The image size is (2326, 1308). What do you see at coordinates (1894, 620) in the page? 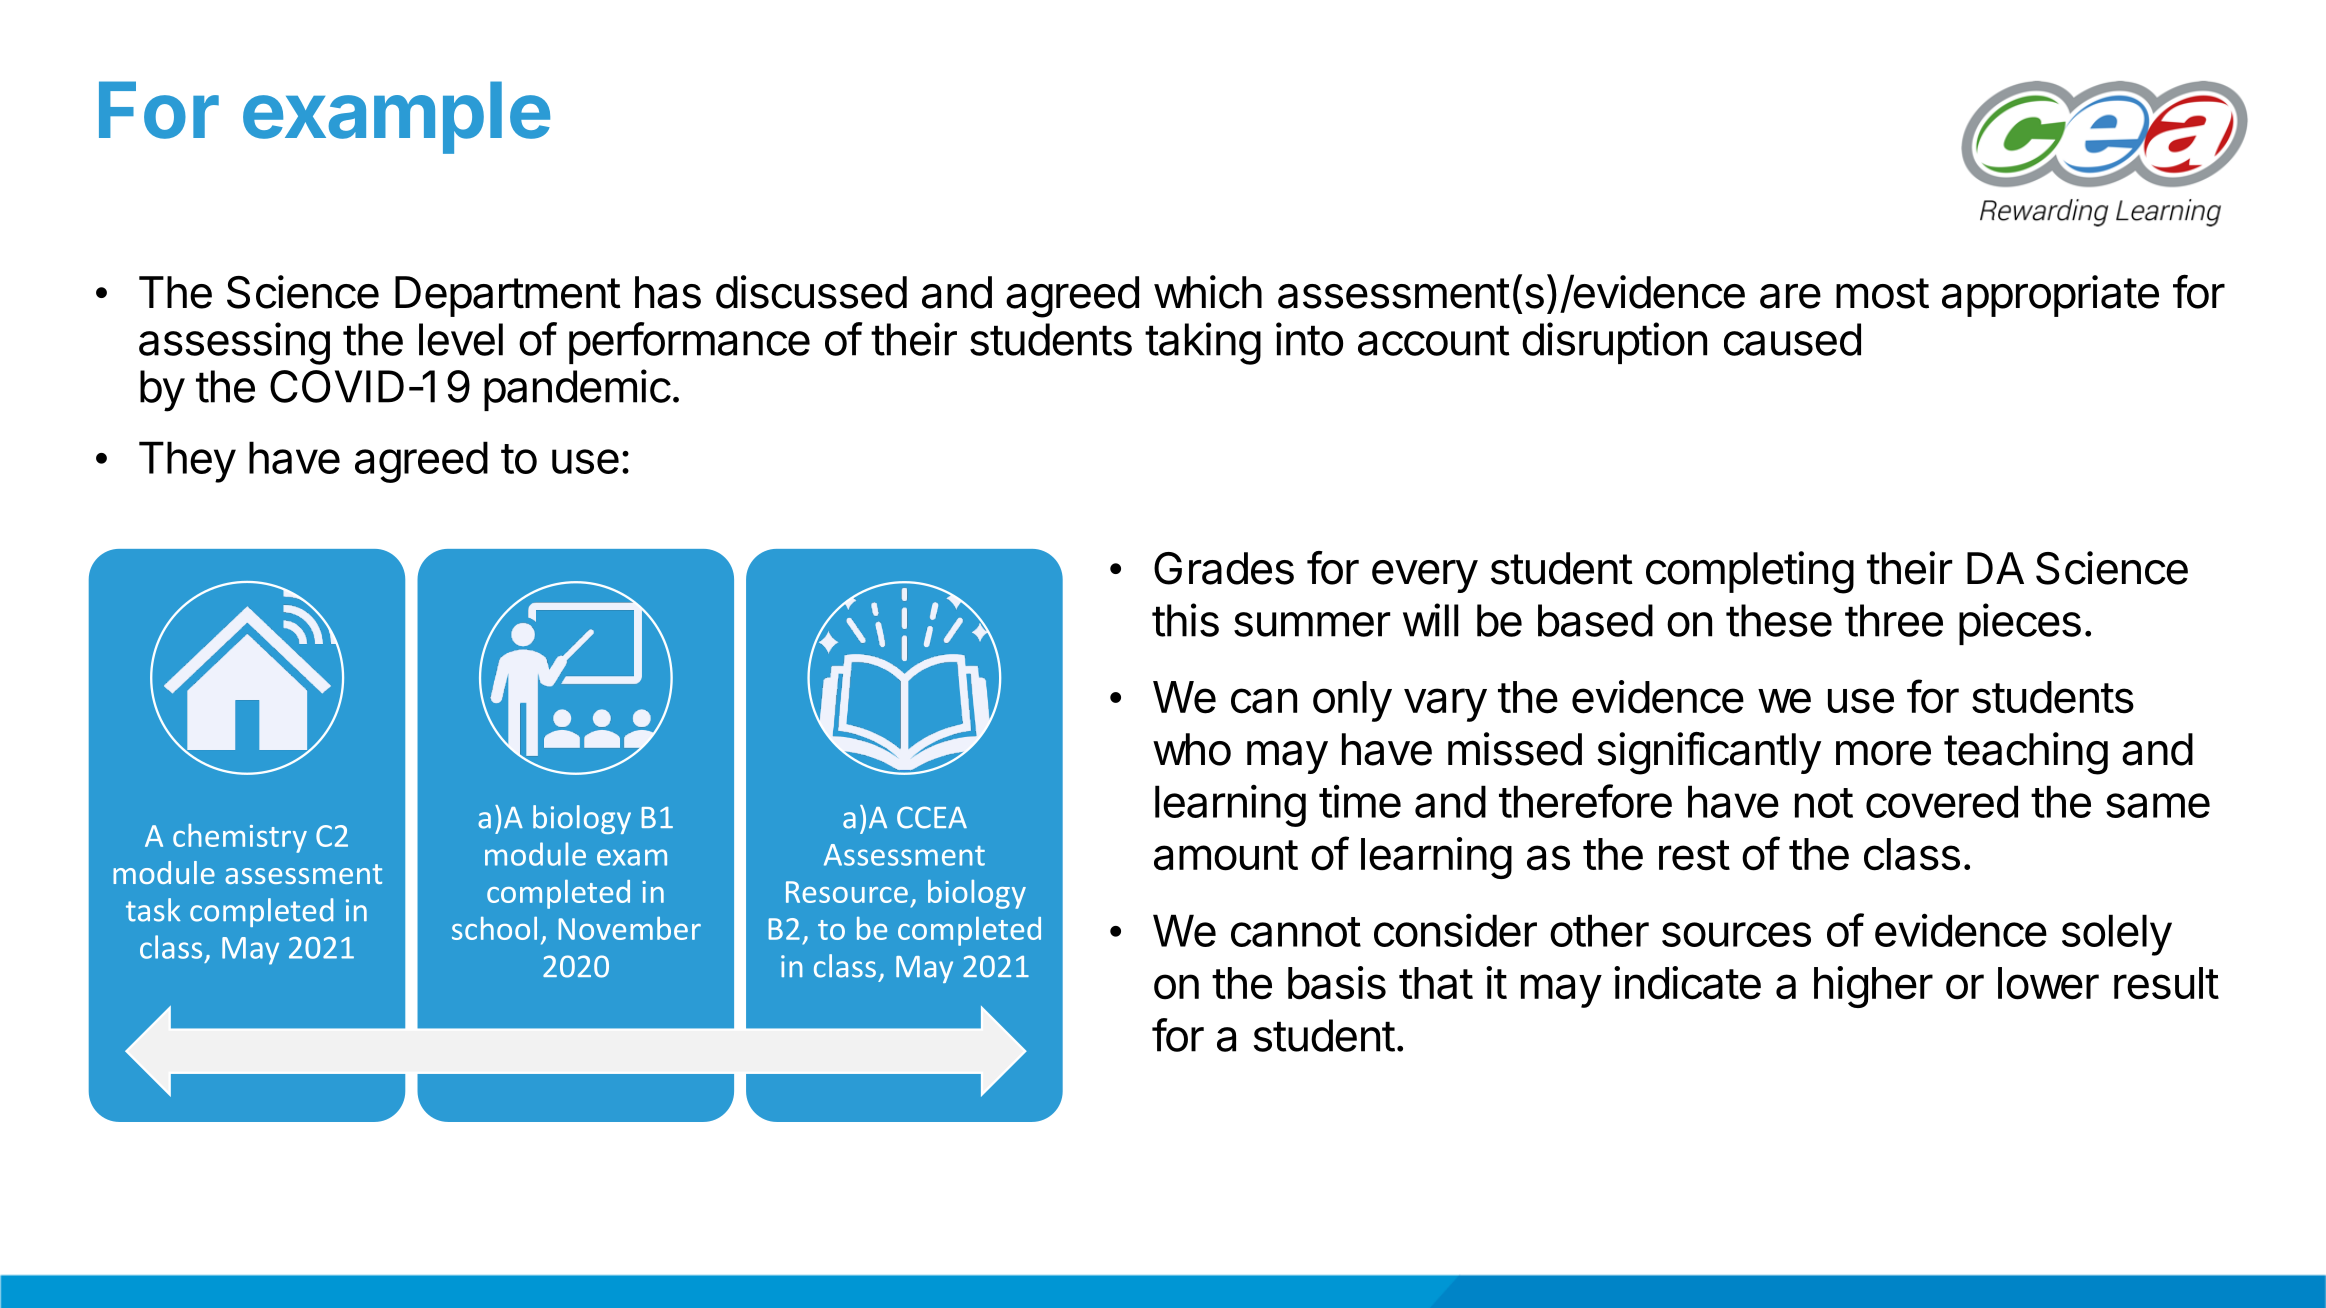
I see `three` at bounding box center [1894, 620].
